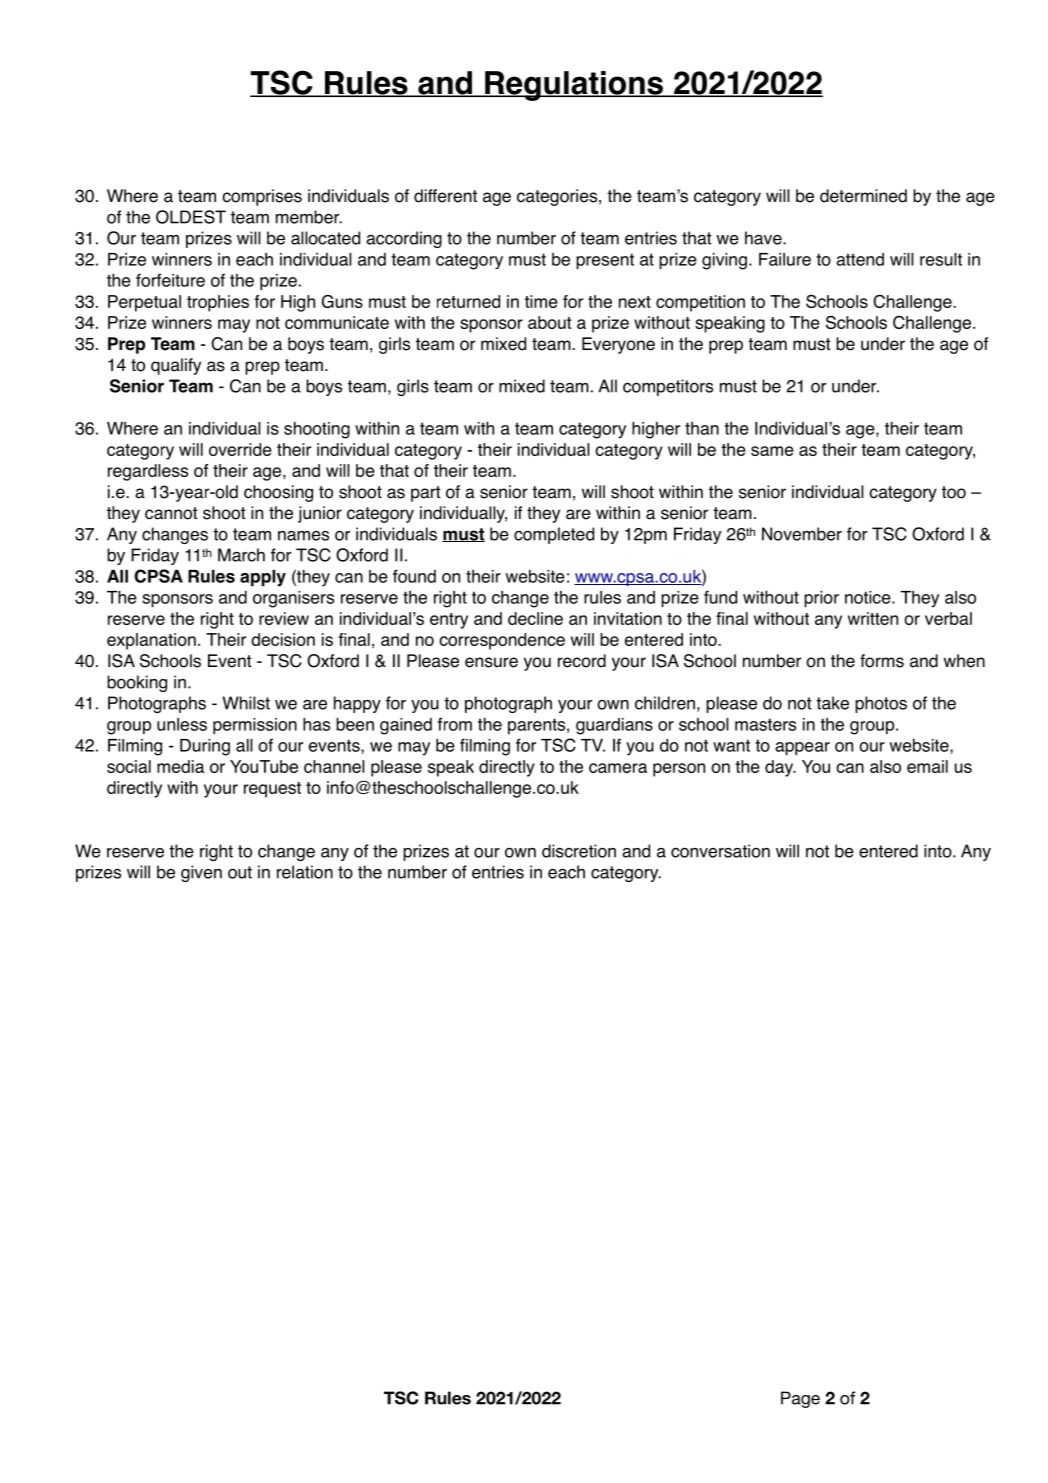 The width and height of the screenshot is (1048, 1483). What do you see at coordinates (614, 726) in the screenshot?
I see `guardians` at bounding box center [614, 726].
